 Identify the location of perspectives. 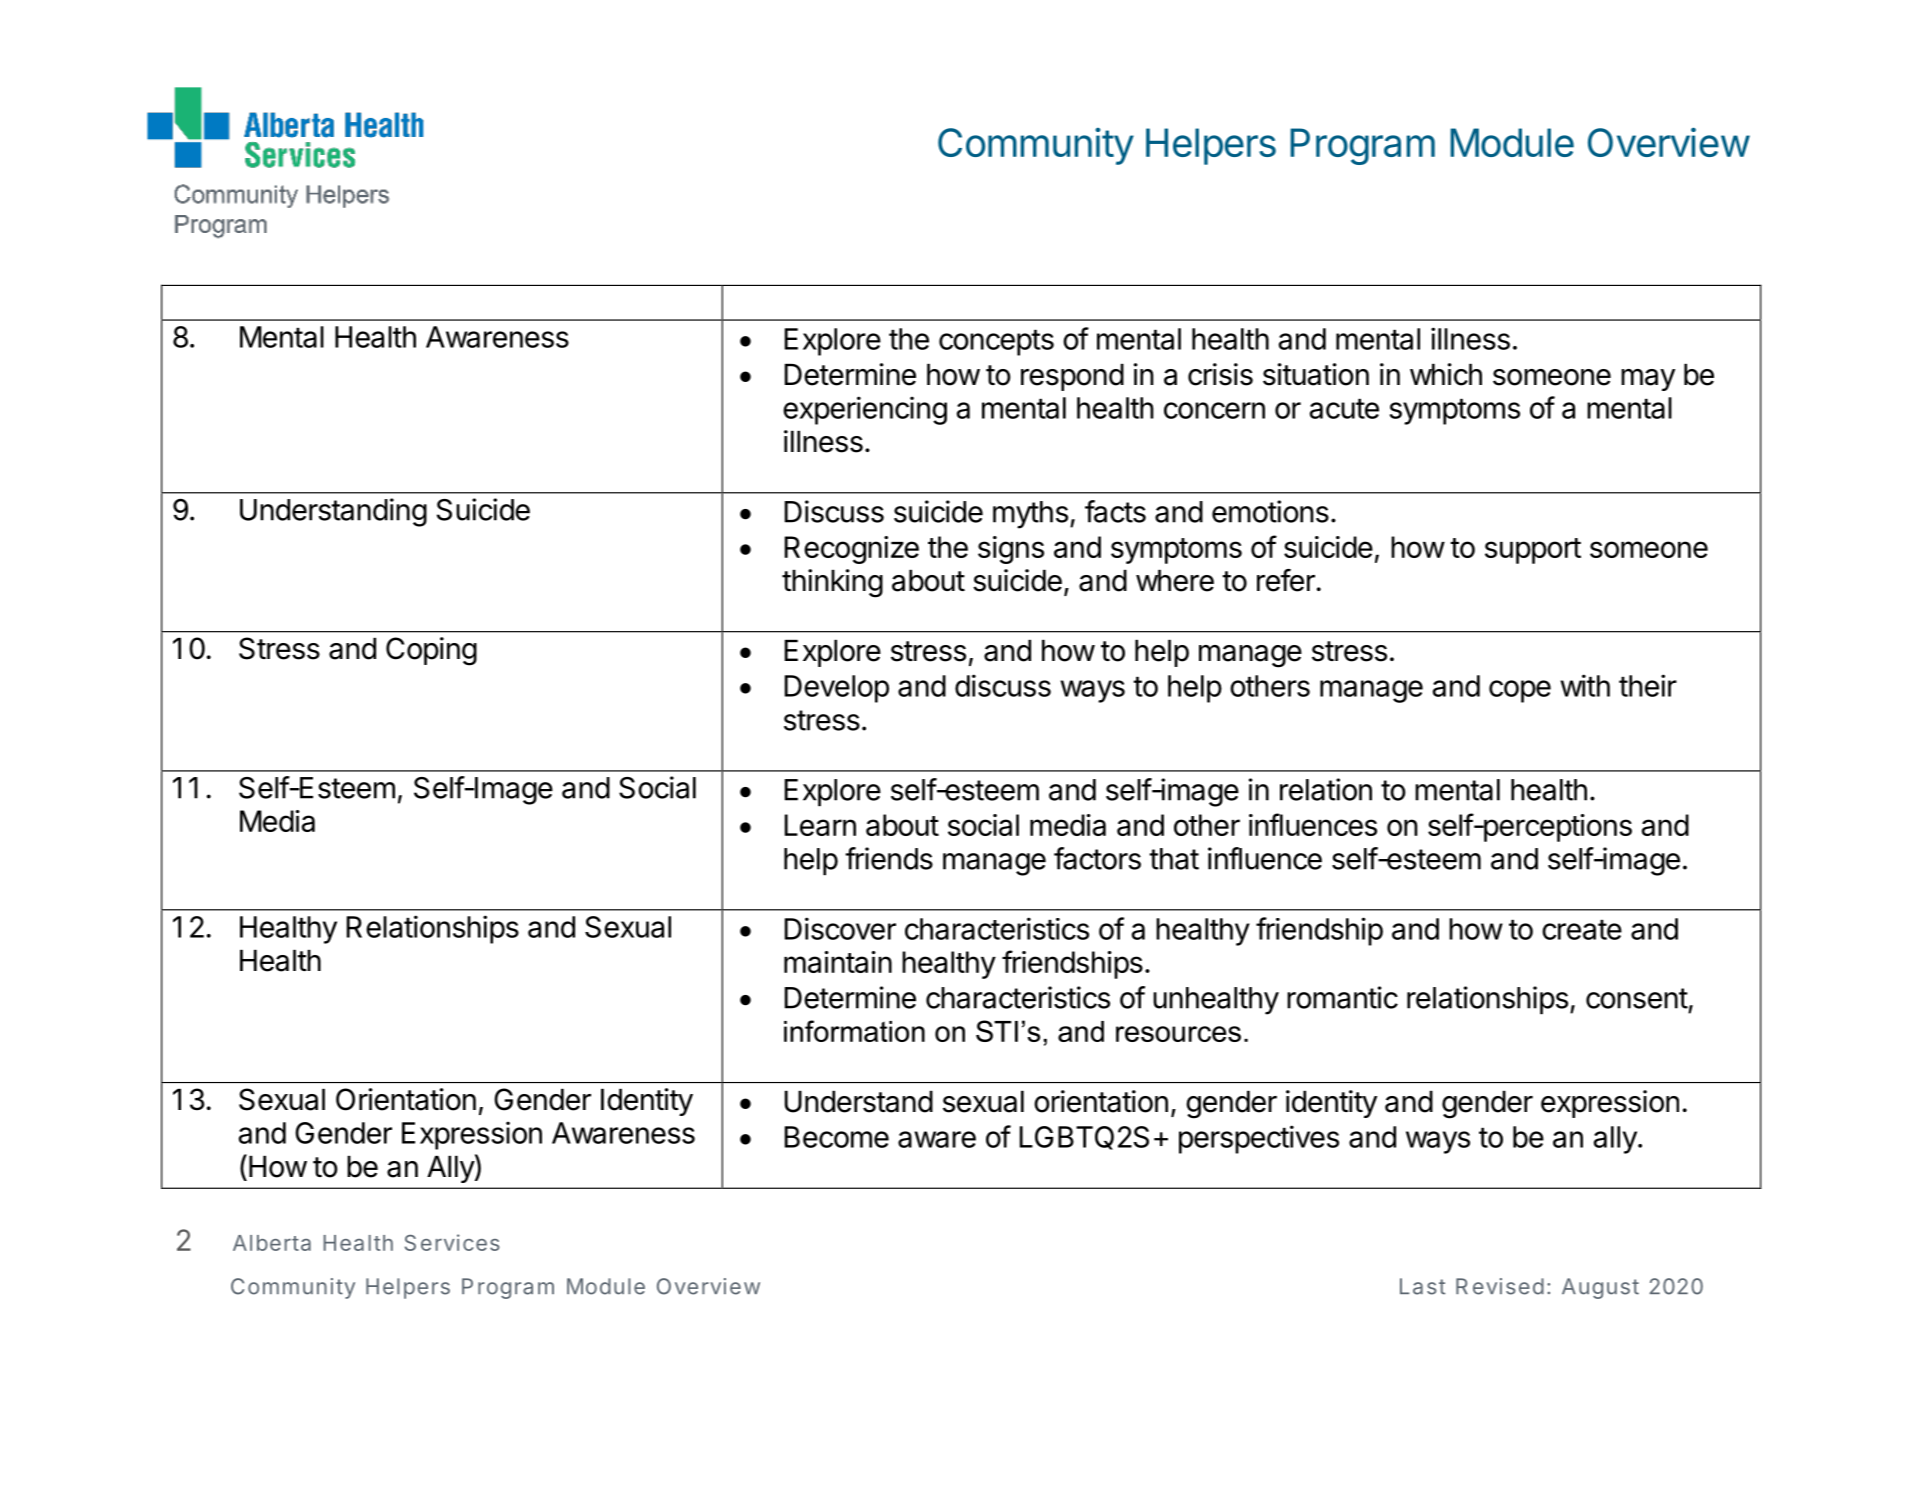
(1259, 1139).
